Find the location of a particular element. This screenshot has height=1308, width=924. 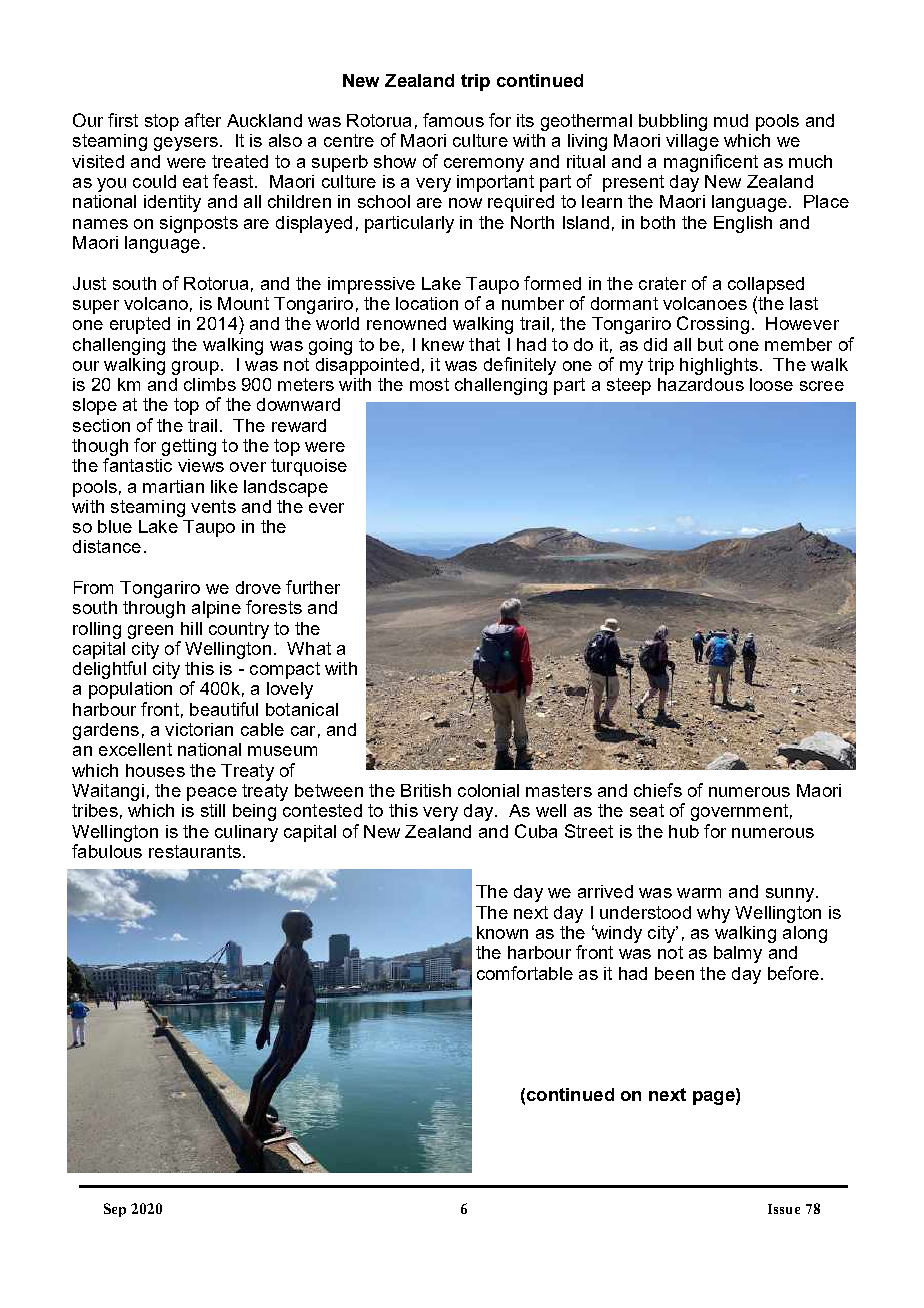

Sep is located at coordinates (115, 1210).
